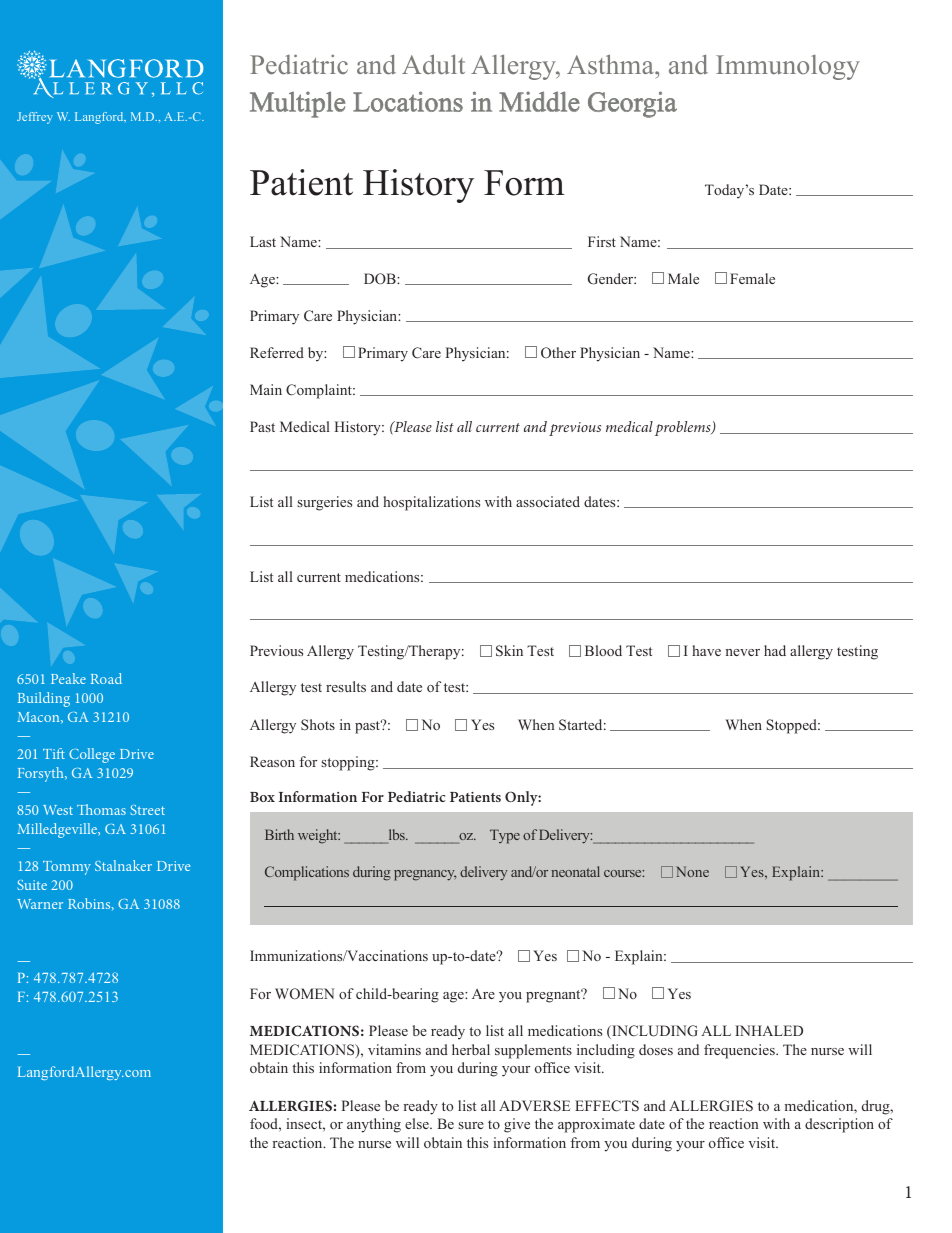 This image has height=1233, width=952. I want to click on never, so click(742, 652).
